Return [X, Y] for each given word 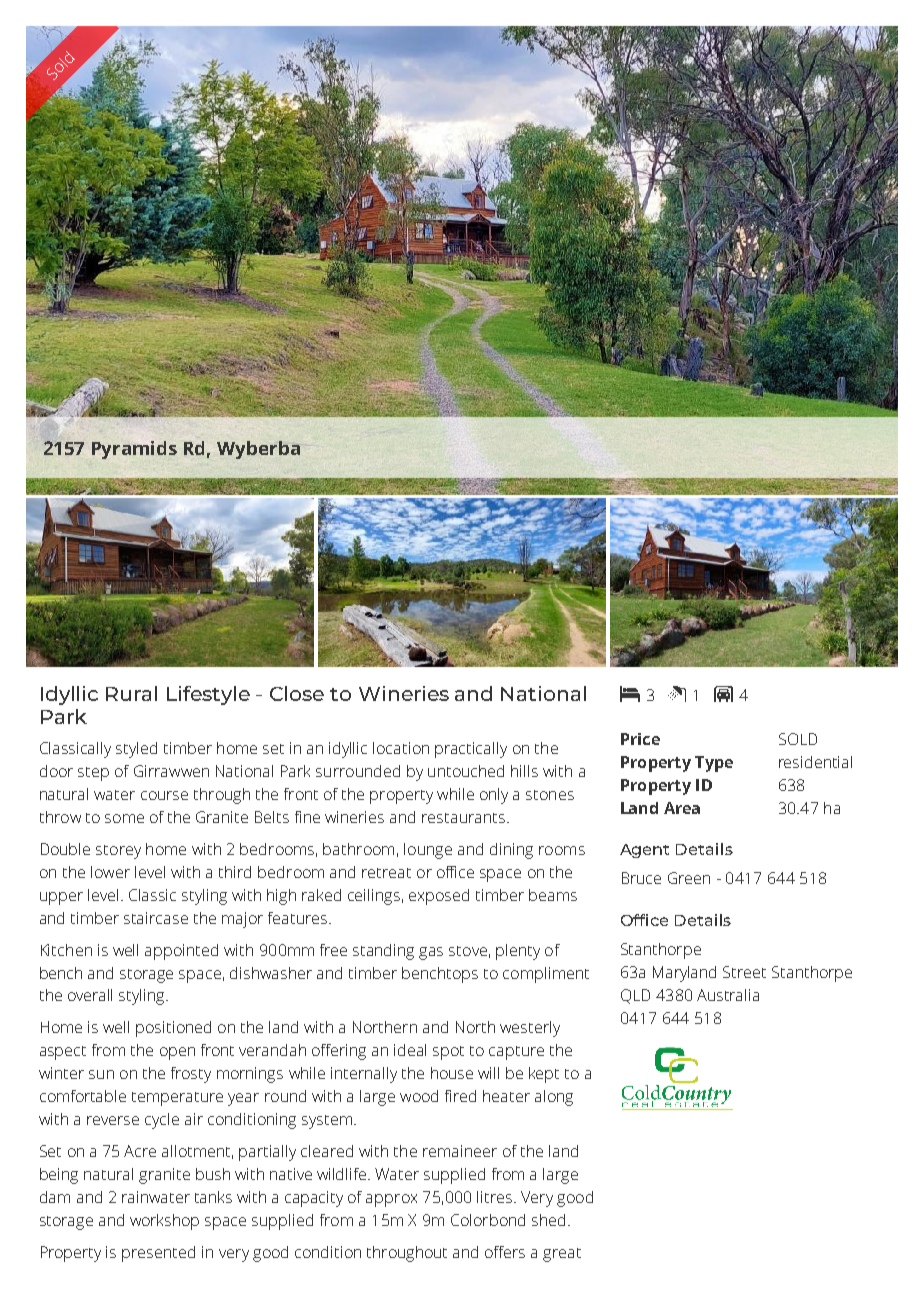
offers [505, 1252]
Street [744, 972]
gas [431, 953]
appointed [181, 952]
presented [158, 1254]
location [401, 748]
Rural [131, 693]
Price [640, 739]
